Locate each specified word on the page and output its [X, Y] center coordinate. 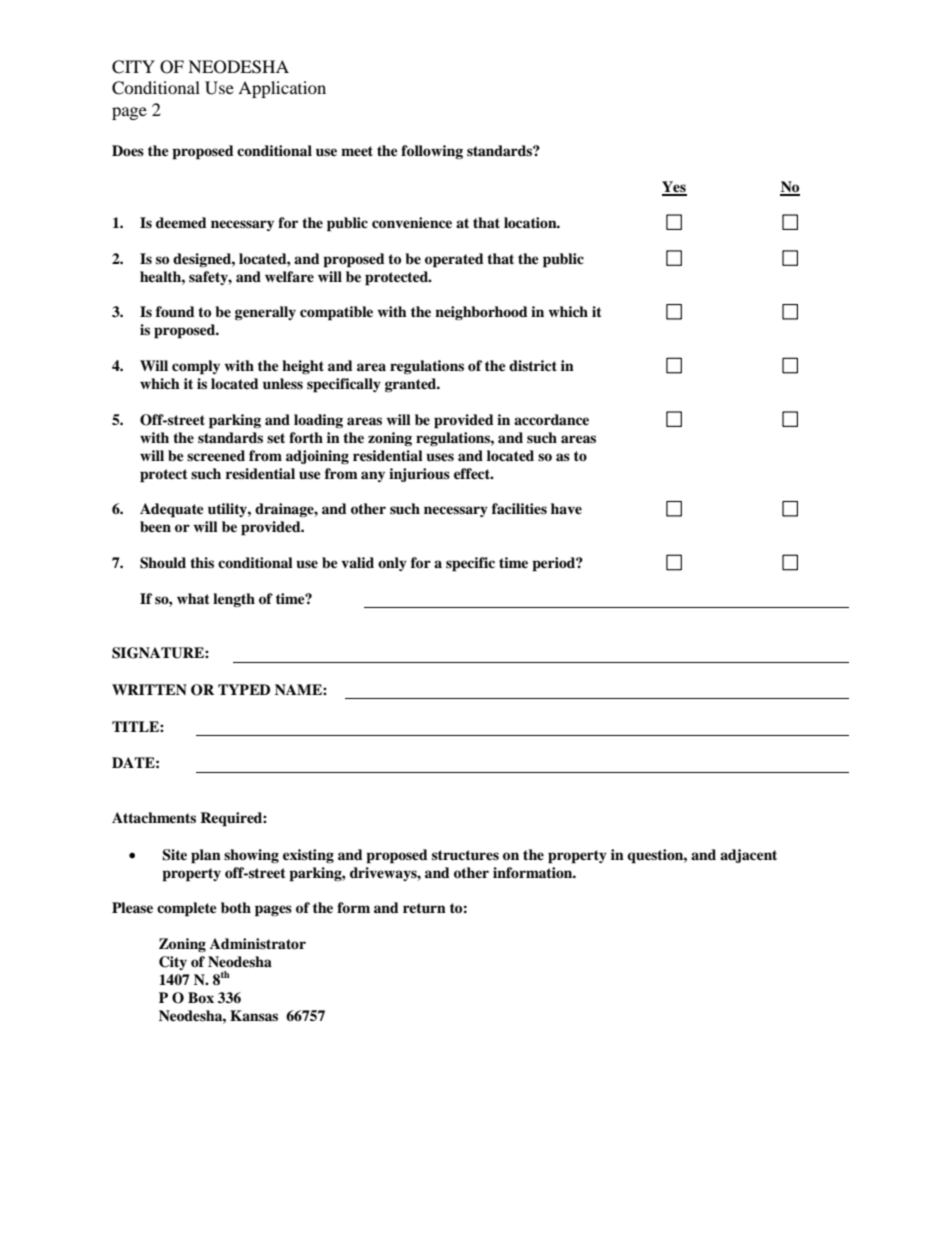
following [432, 152]
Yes [674, 188]
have [566, 508]
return [424, 908]
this [202, 562]
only [392, 564]
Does [128, 150]
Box [201, 997]
